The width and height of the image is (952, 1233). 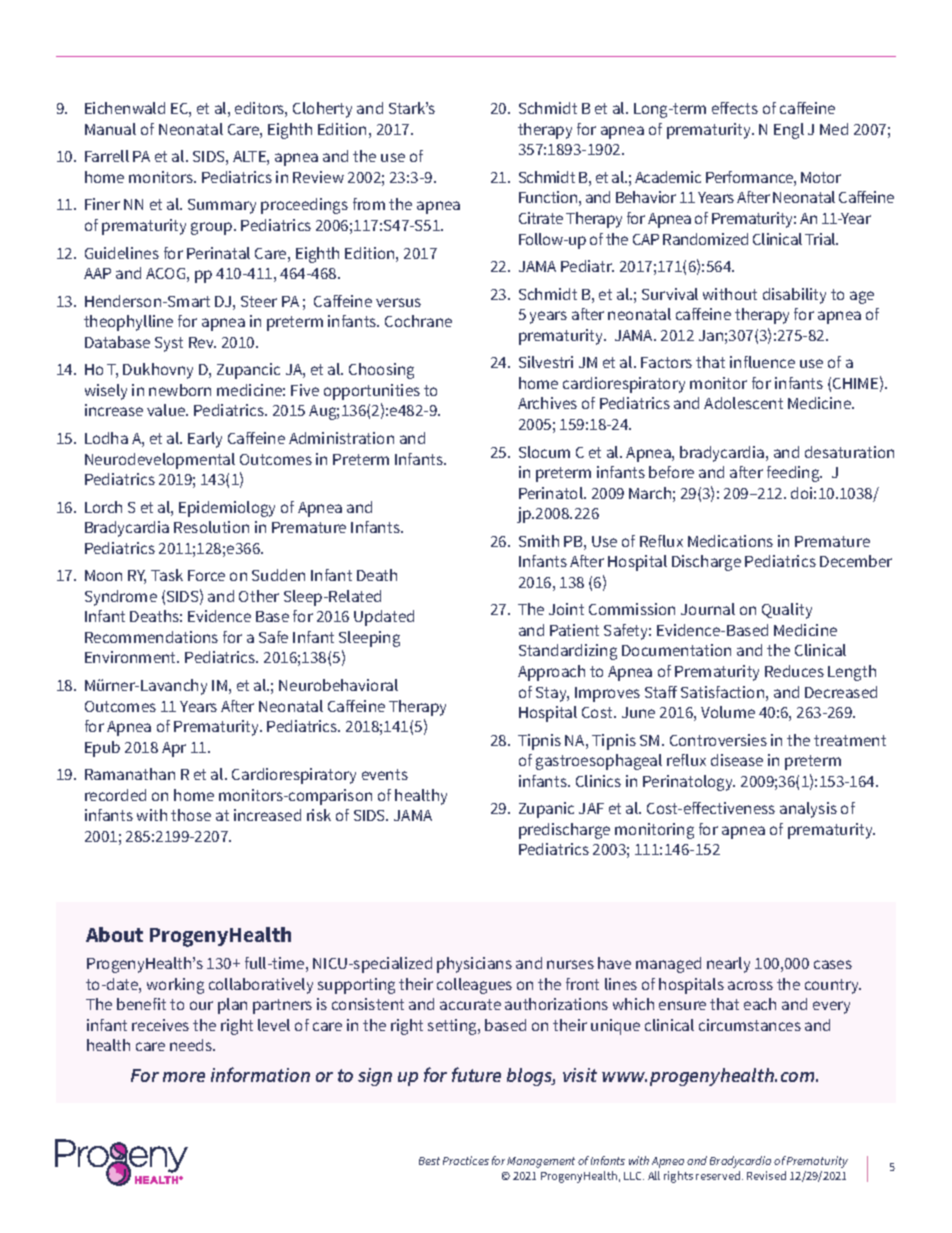 What do you see at coordinates (766, 1175) in the image?
I see `Revised` at bounding box center [766, 1175].
